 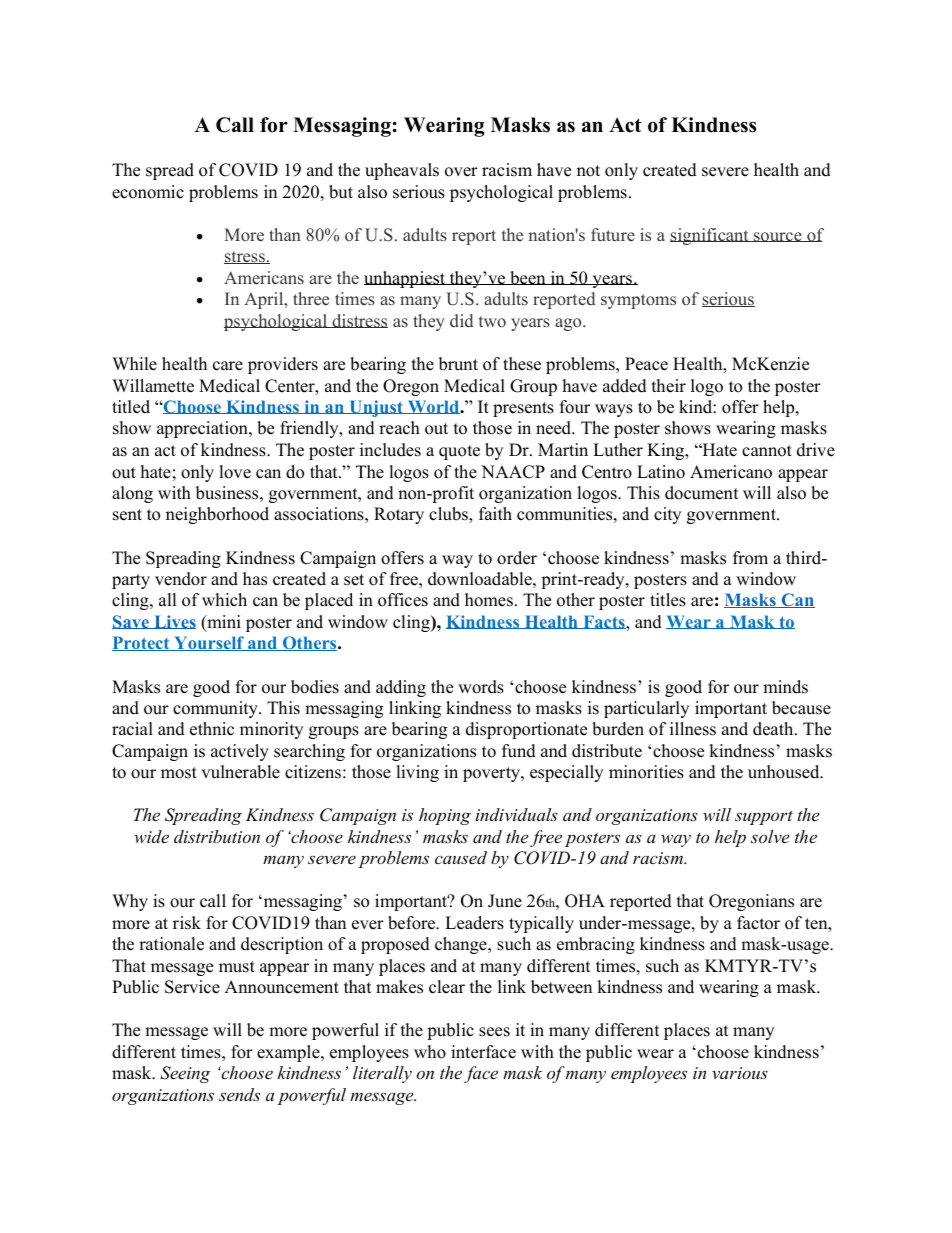 What do you see at coordinates (433, 407) in the image?
I see `World` at bounding box center [433, 407].
